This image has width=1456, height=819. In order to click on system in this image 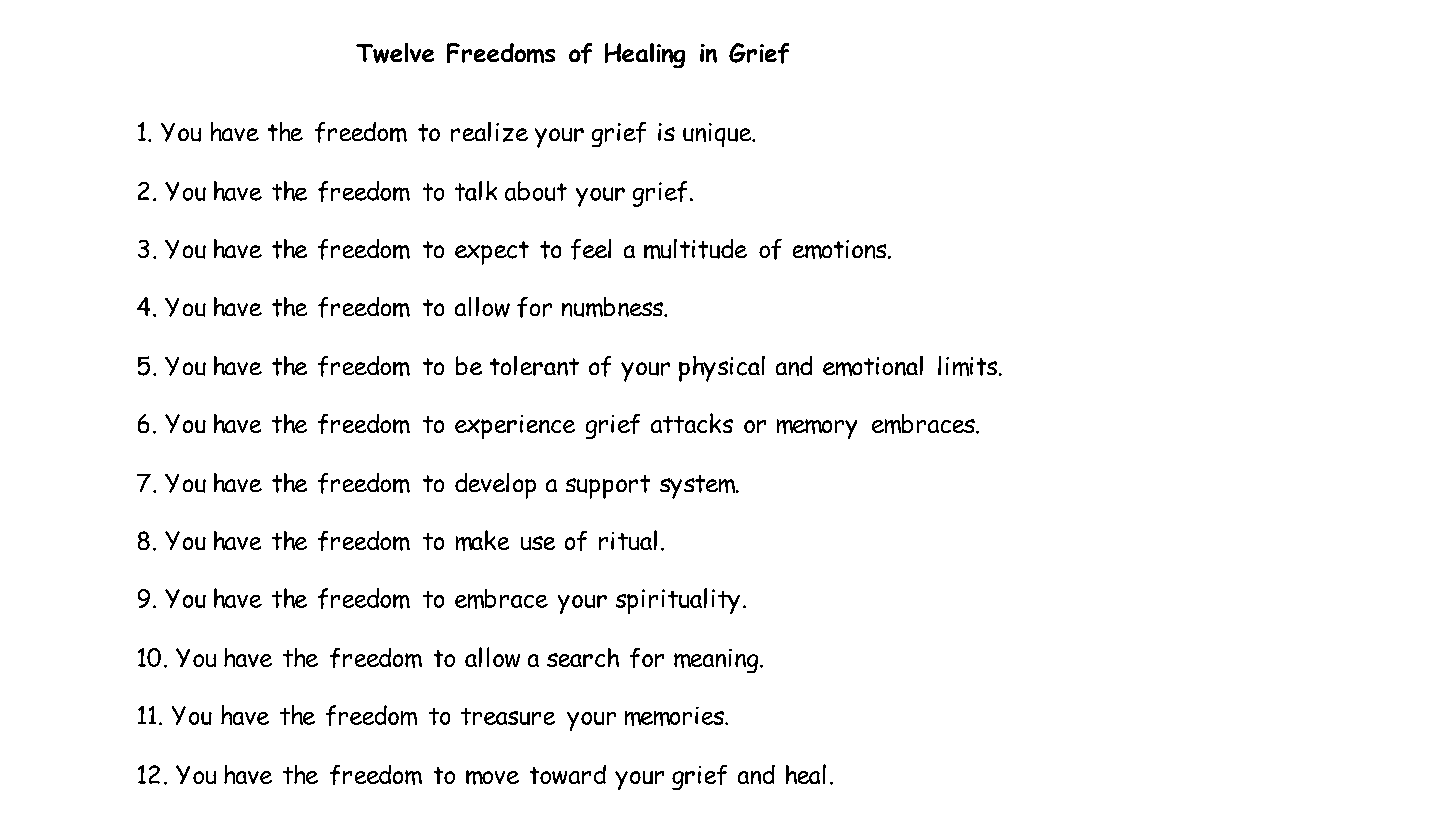, I will do `click(699, 487)`.
